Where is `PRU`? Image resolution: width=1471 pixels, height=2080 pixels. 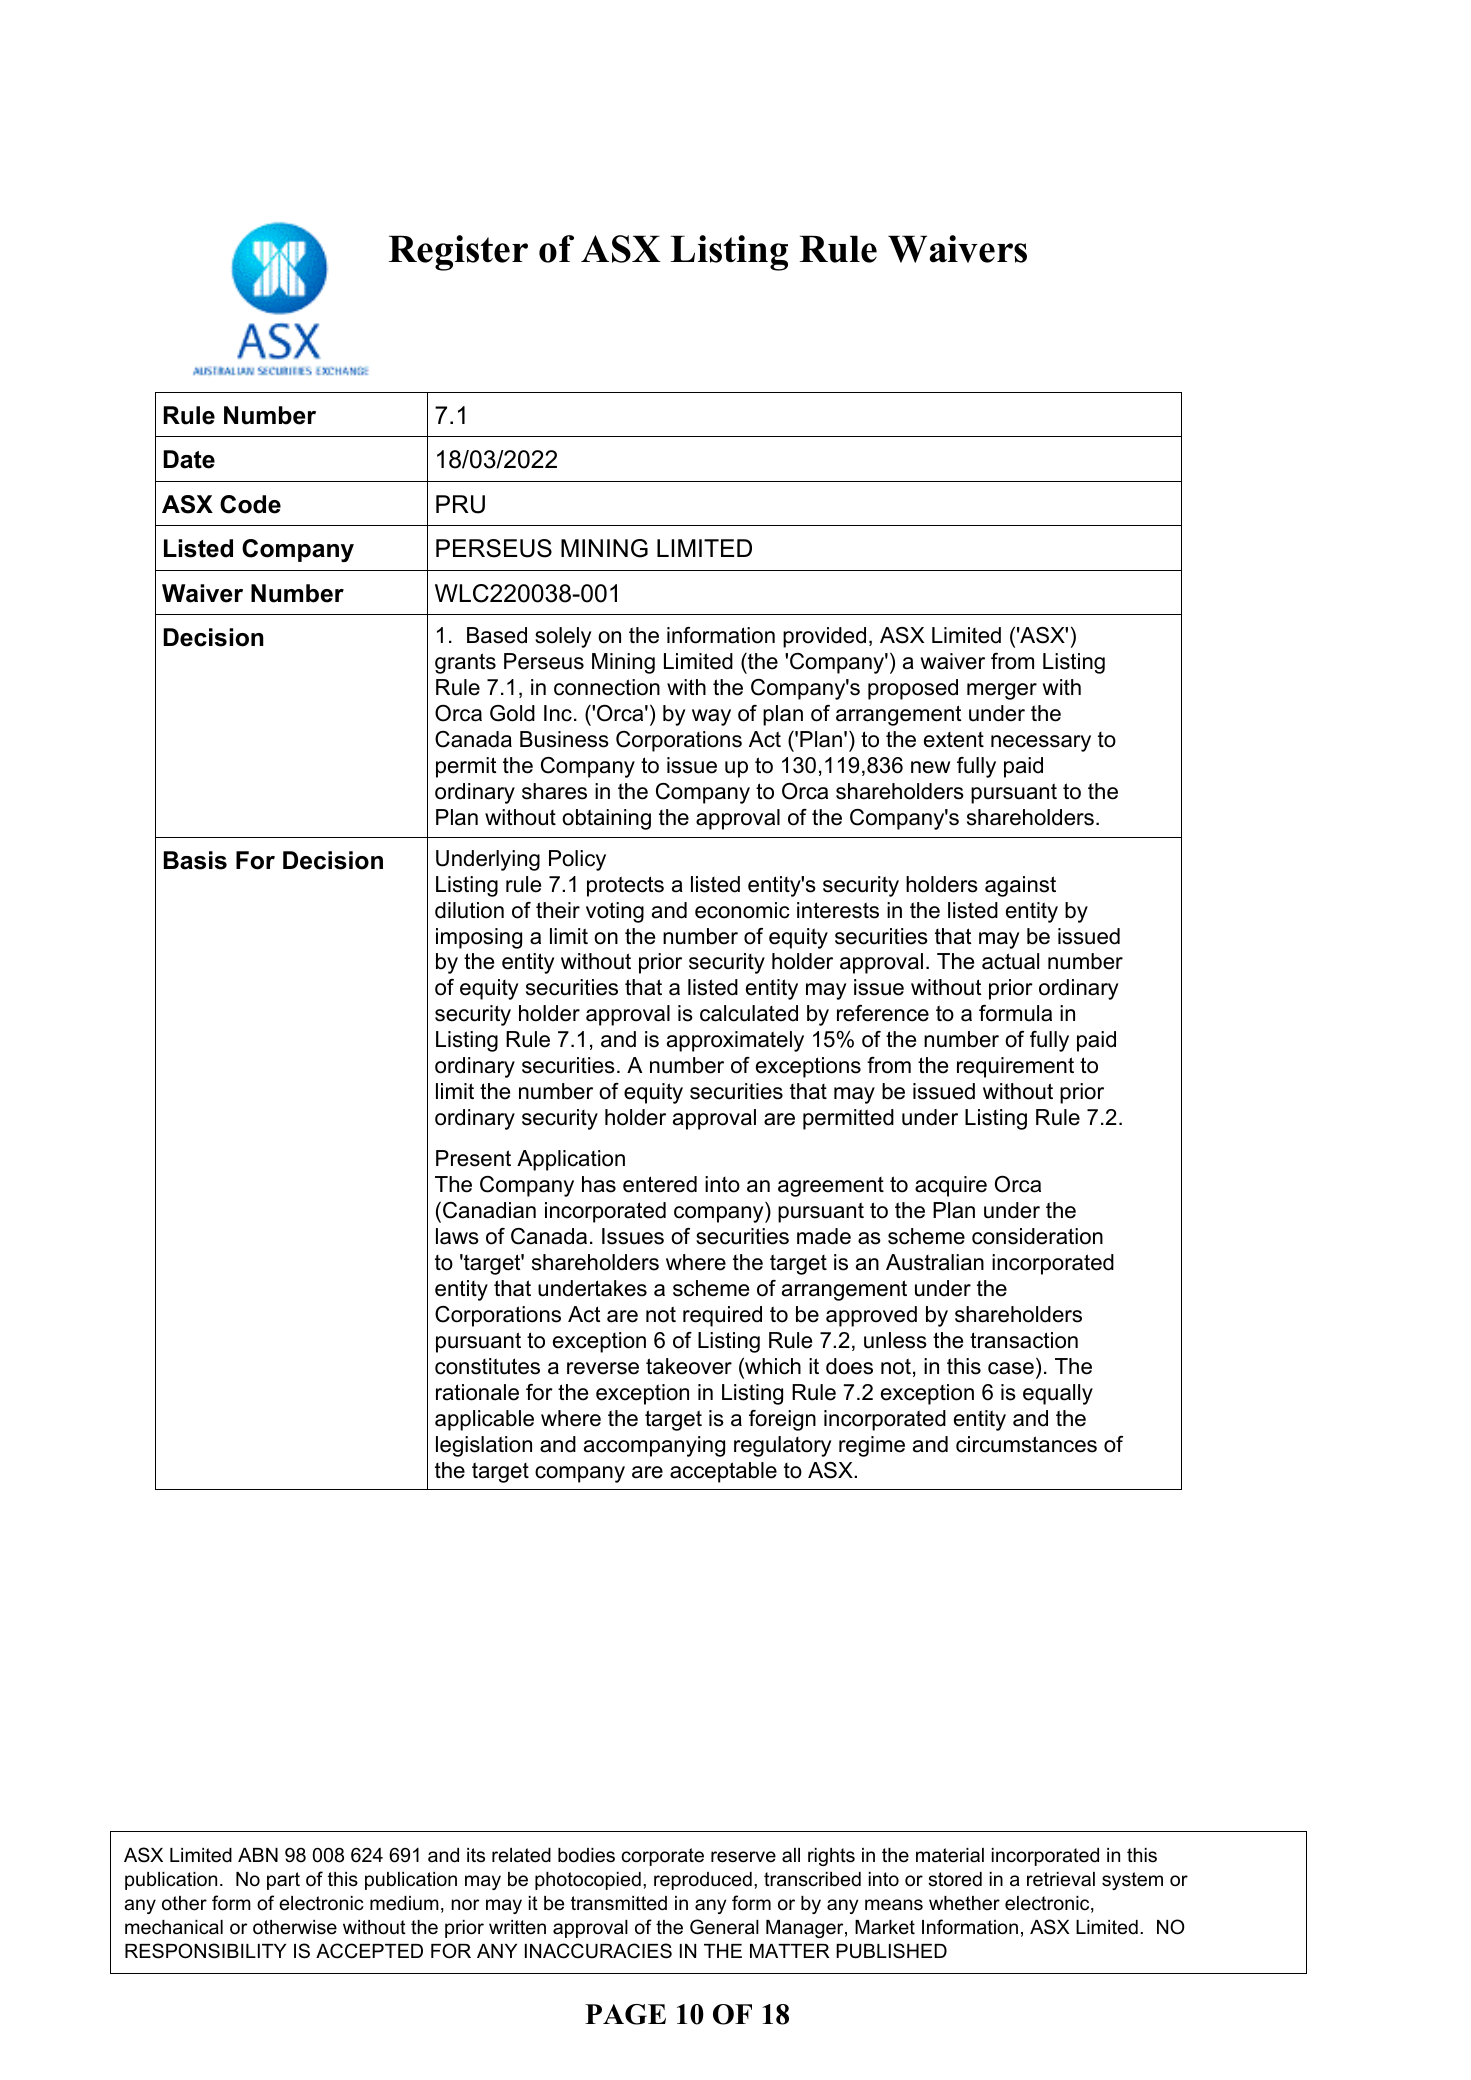 PRU is located at coordinates (460, 504).
